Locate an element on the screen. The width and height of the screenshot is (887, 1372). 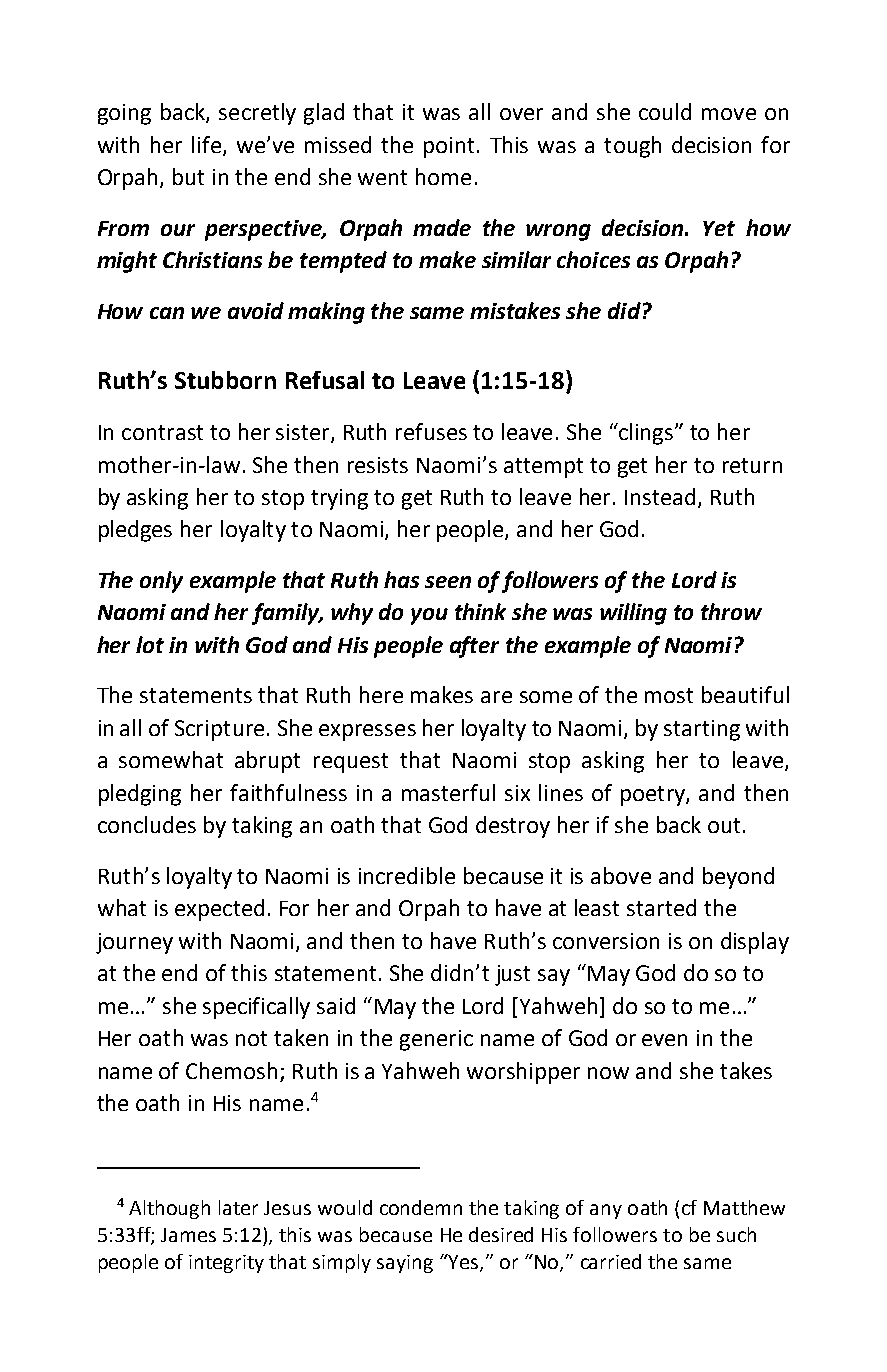
pledges is located at coordinates (135, 531).
